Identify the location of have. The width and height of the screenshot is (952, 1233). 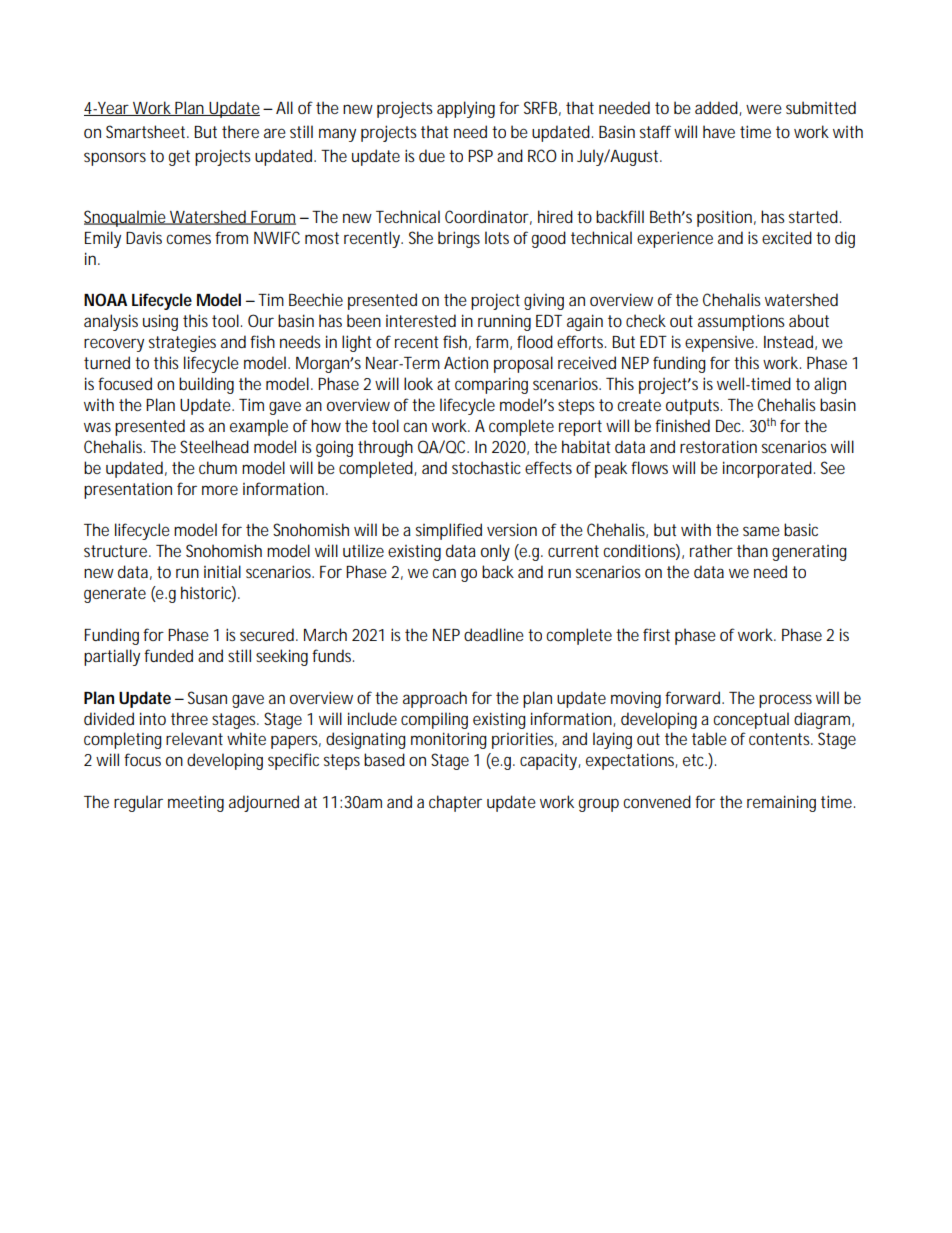
(719, 131).
